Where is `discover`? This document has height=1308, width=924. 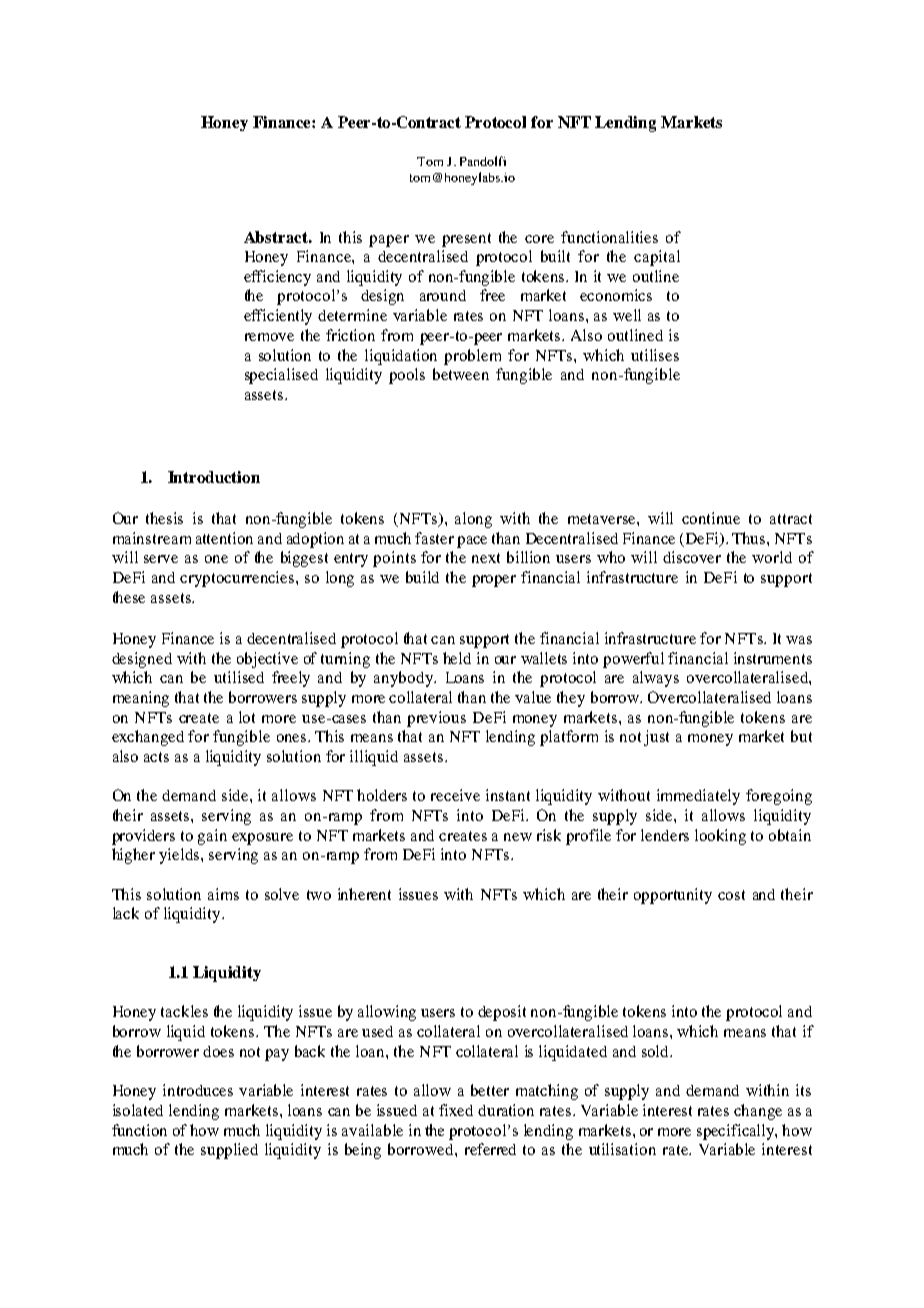 discover is located at coordinates (692, 557).
